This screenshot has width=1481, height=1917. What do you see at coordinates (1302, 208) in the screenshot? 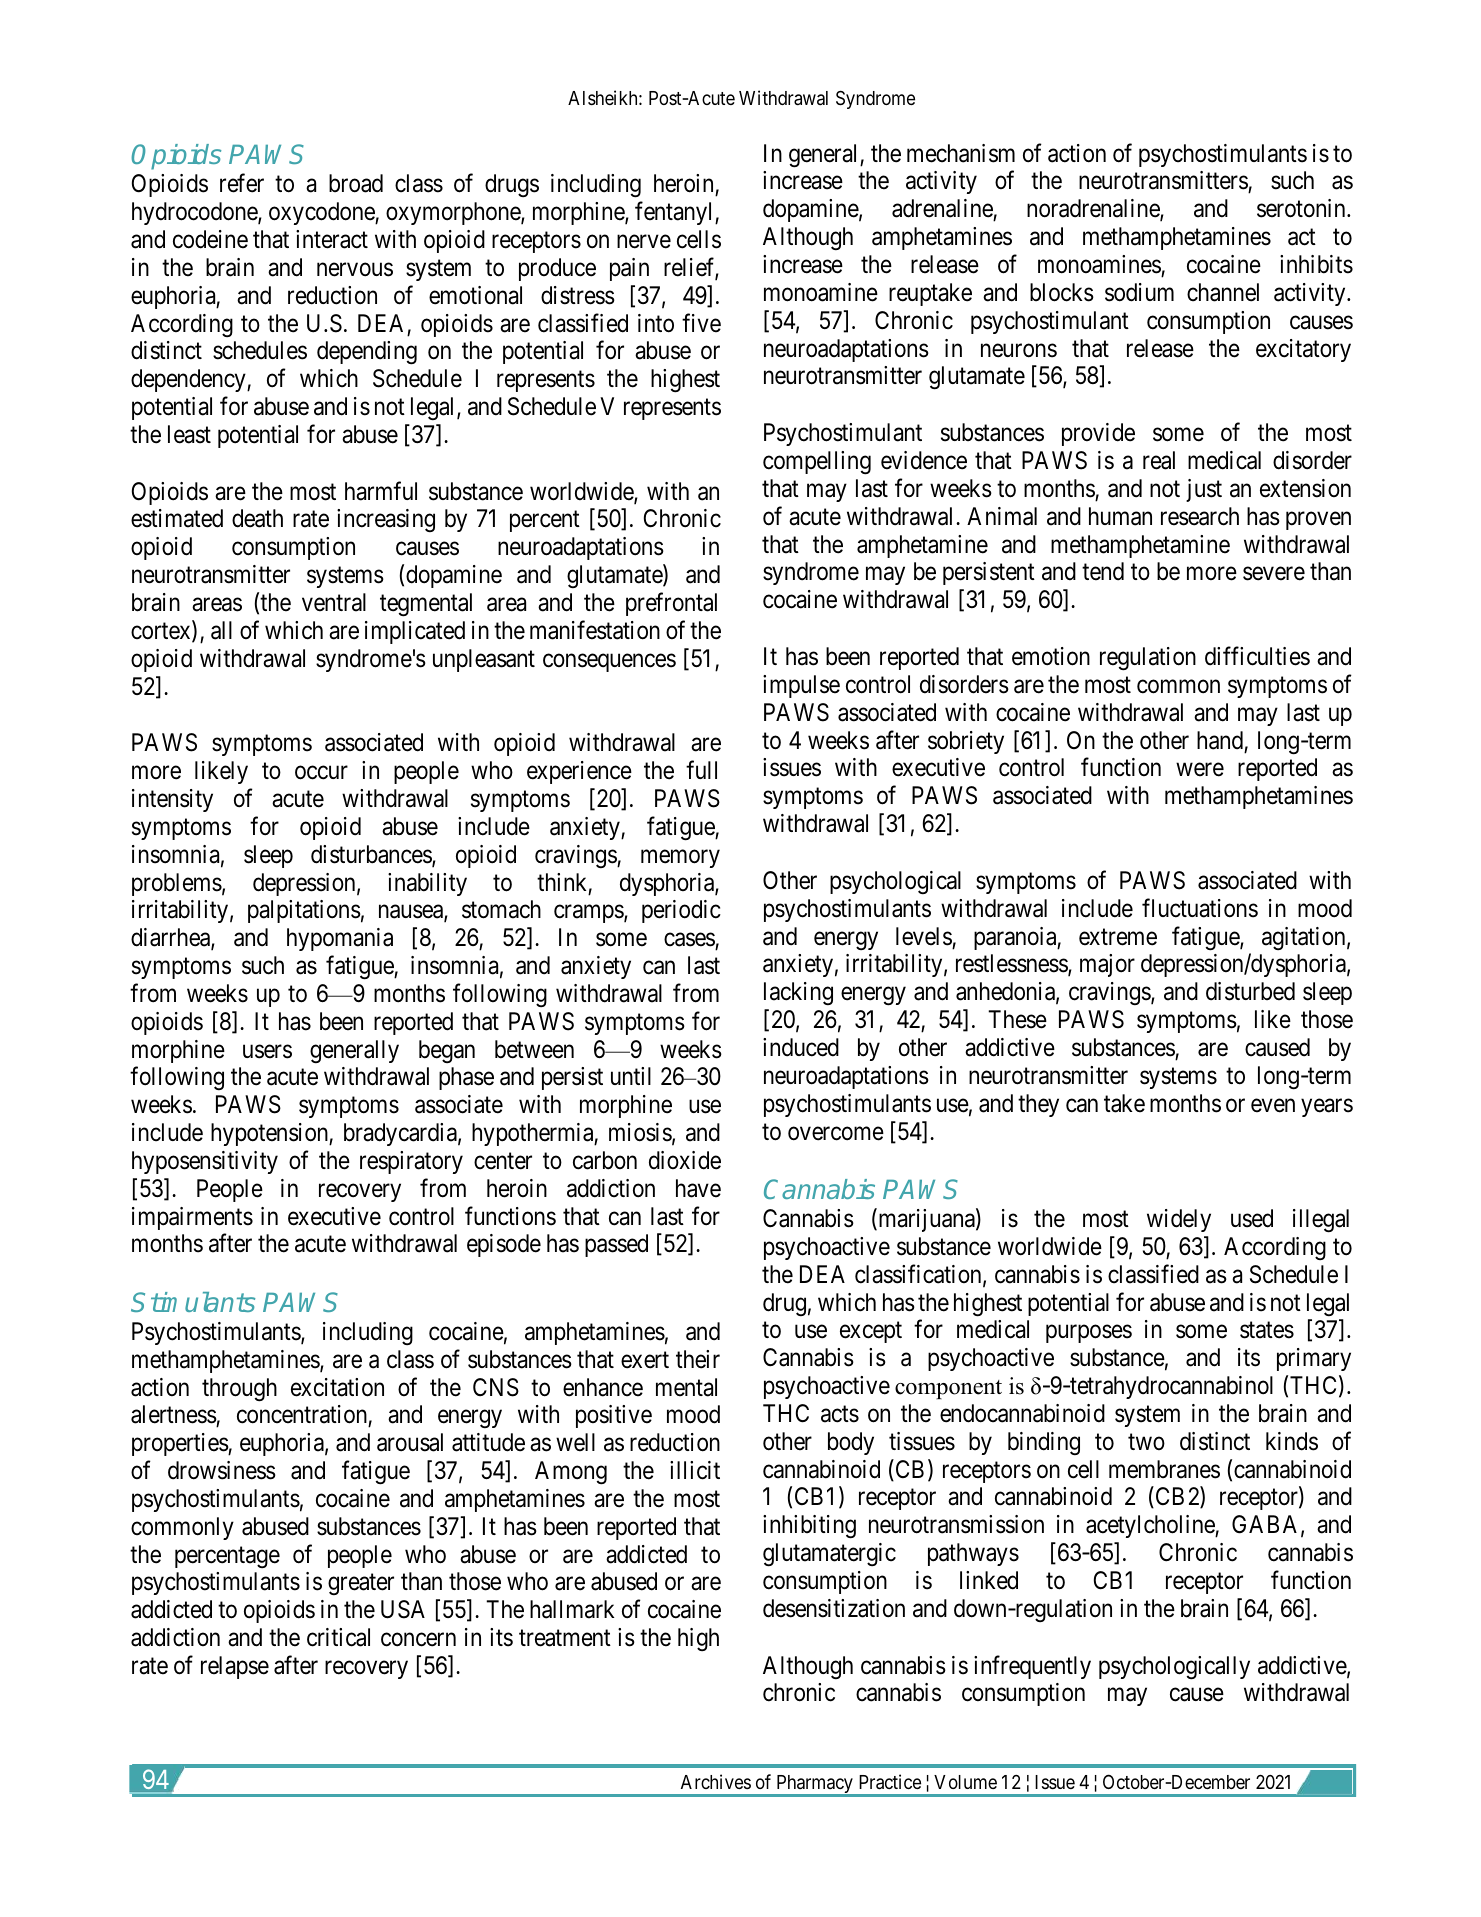
I see `serotonin` at bounding box center [1302, 208].
